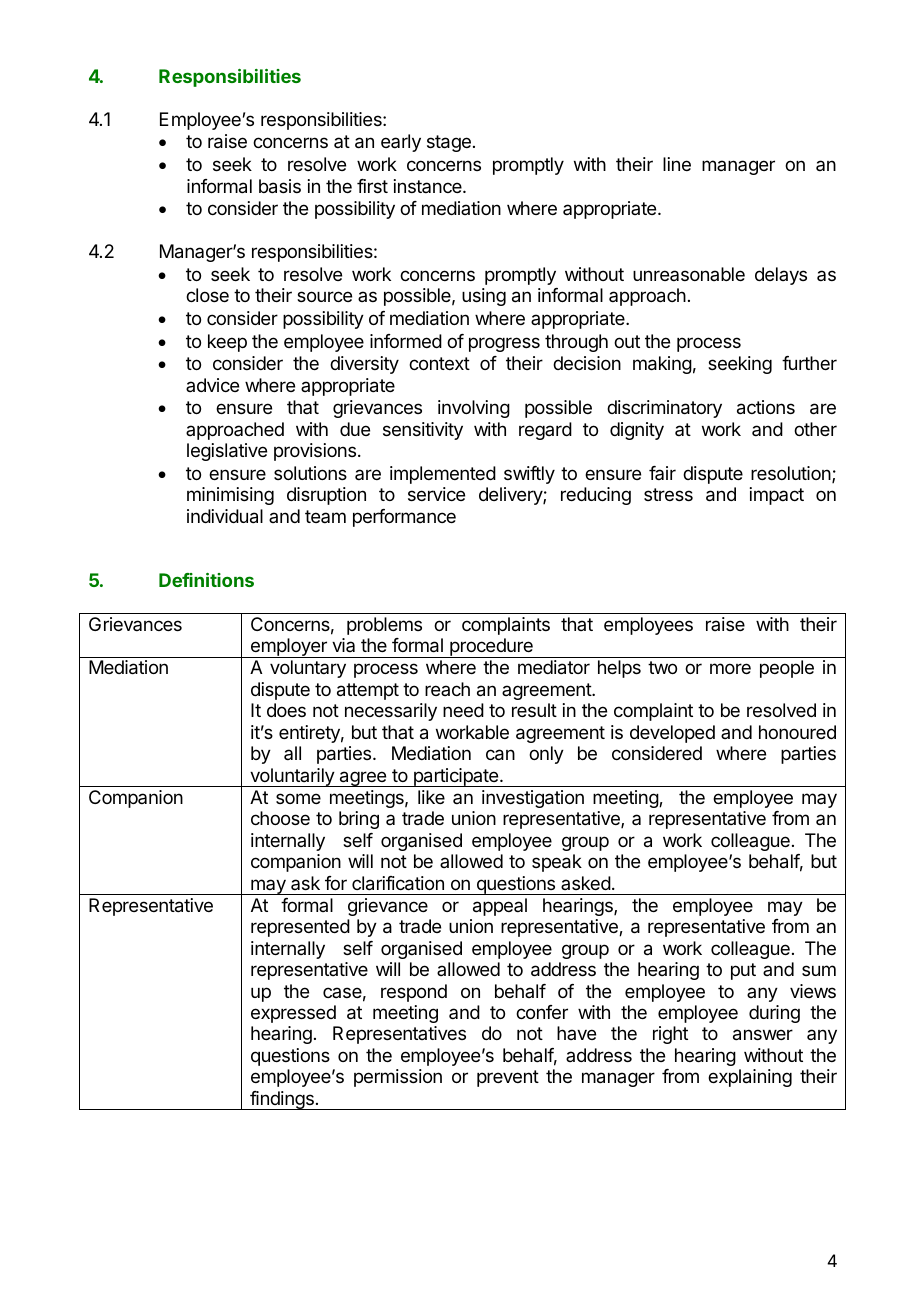 The image size is (924, 1308). I want to click on basis, so click(280, 186).
